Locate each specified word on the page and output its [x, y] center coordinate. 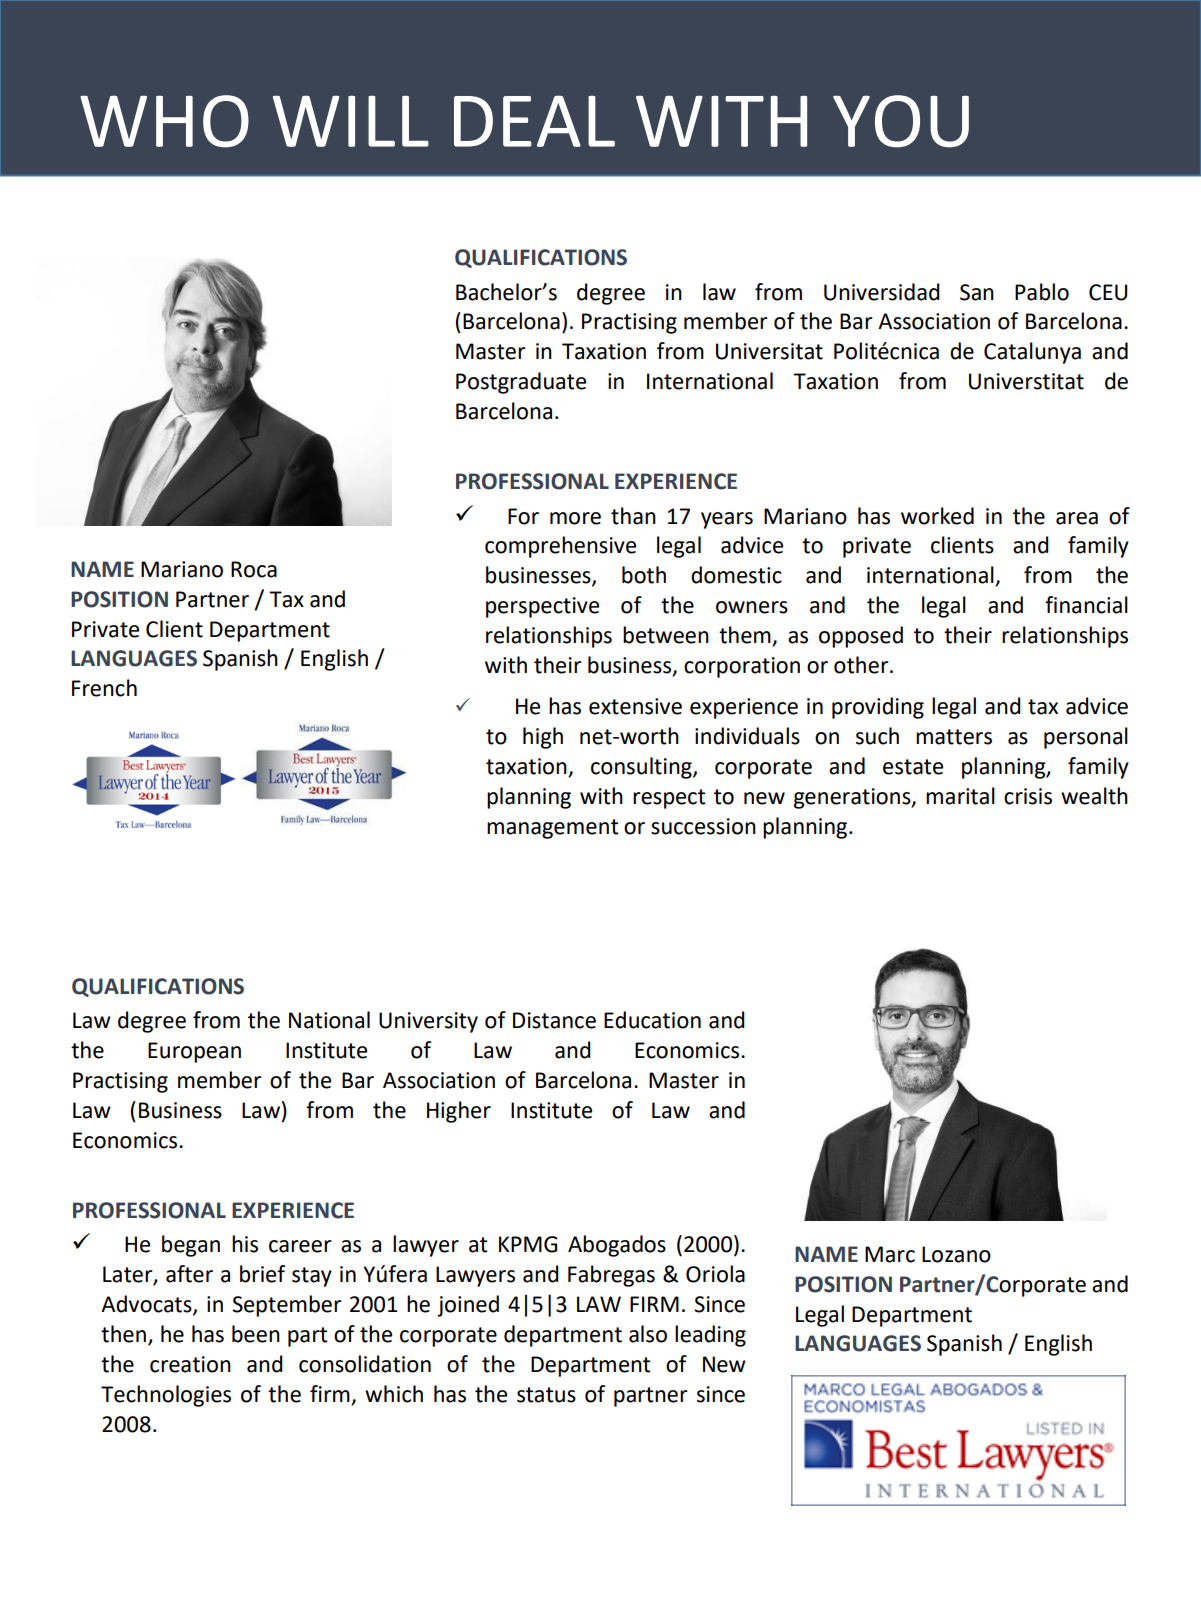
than [633, 516]
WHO [164, 121]
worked [937, 516]
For [523, 516]
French [104, 688]
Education [652, 1020]
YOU [901, 121]
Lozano [956, 1254]
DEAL [534, 121]
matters [954, 737]
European [194, 1052]
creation [190, 1364]
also [648, 1334]
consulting [642, 768]
